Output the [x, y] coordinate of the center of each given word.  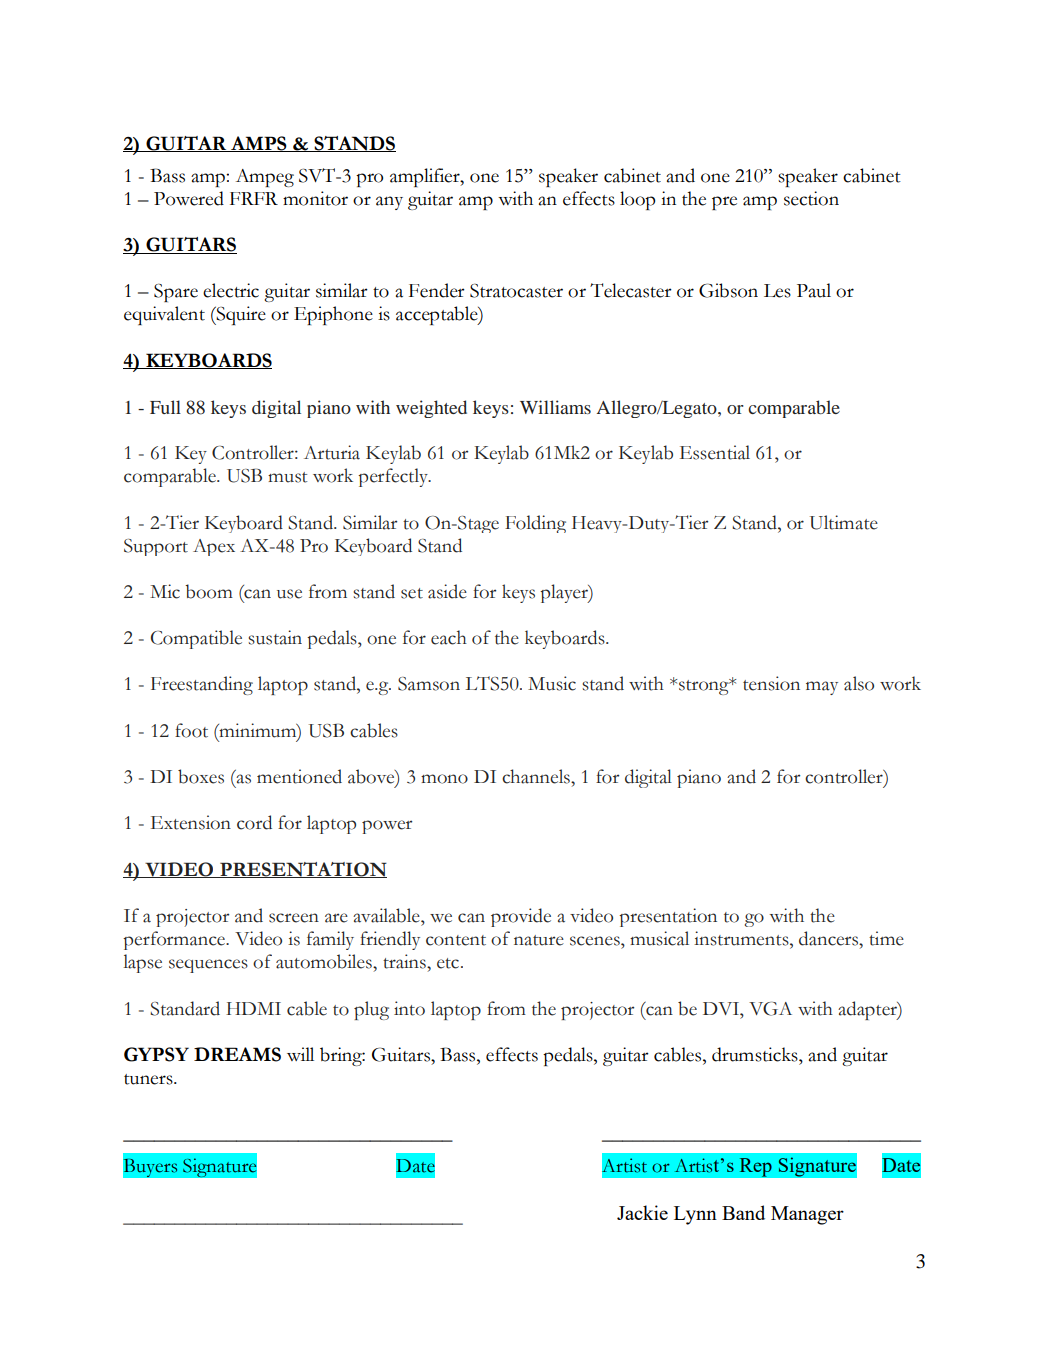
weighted [431, 409]
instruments [742, 938]
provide [521, 917]
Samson [429, 684]
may [822, 688]
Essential [715, 452]
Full [165, 407]
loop [637, 200]
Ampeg [265, 178]
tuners [149, 1079]
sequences [208, 966]
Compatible [196, 639]
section [811, 198]
